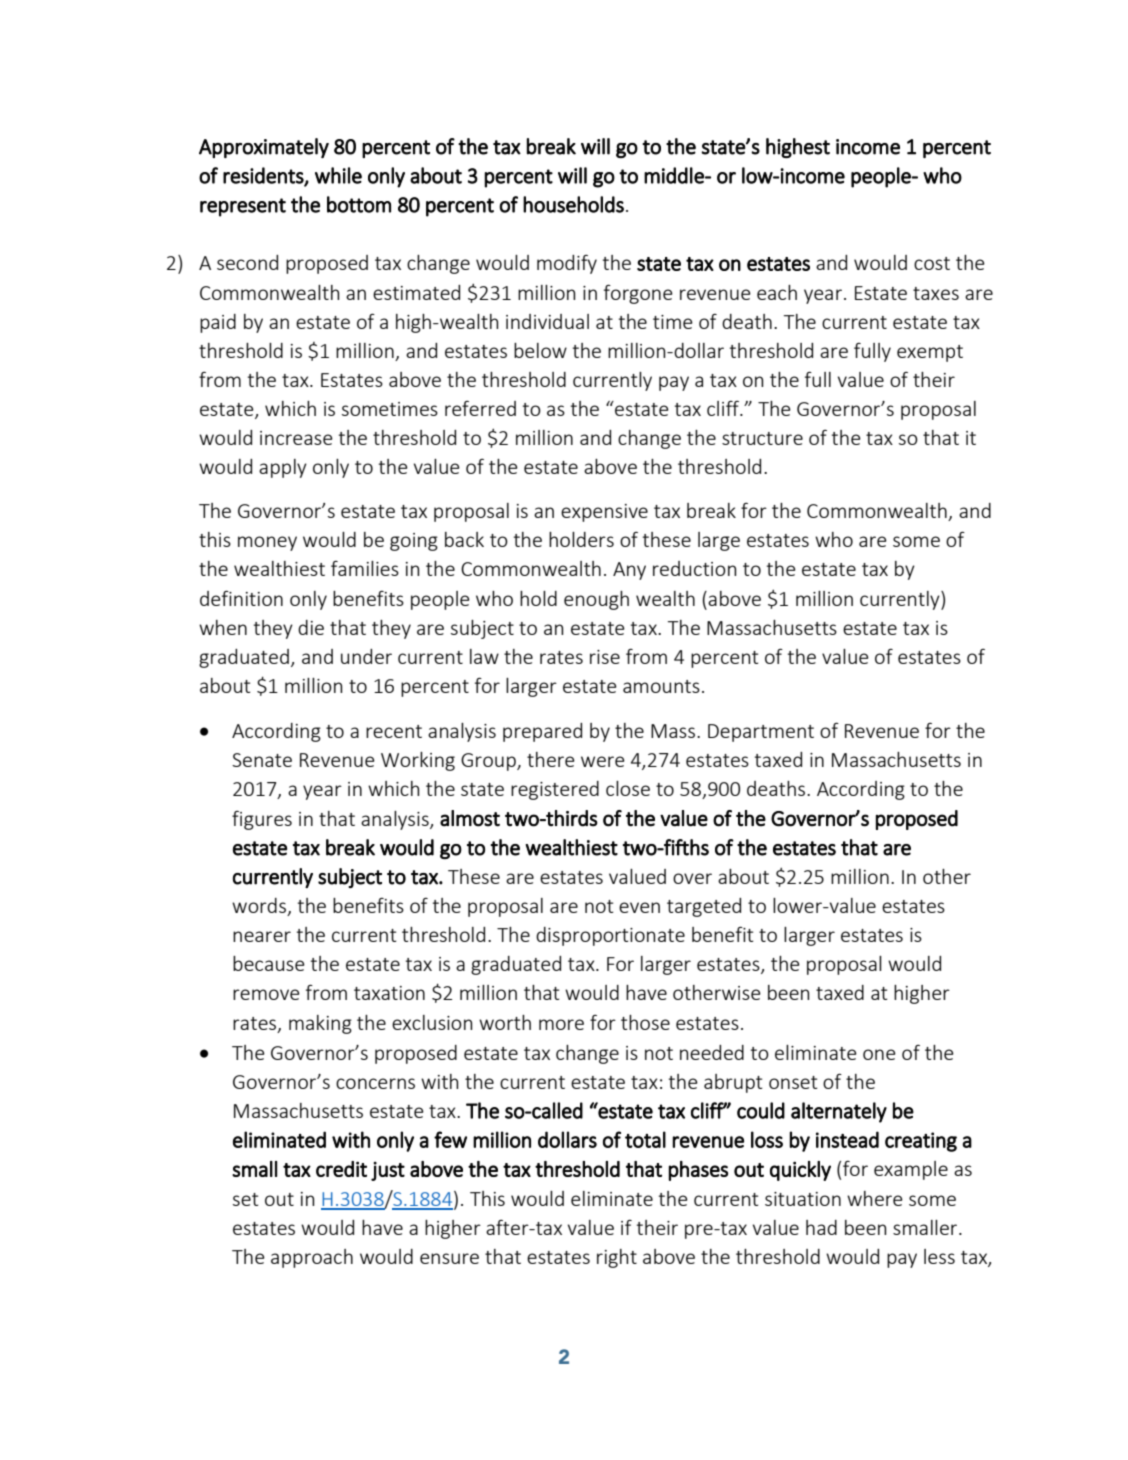 The width and height of the document is (1128, 1460). What do you see at coordinates (762, 438) in the document?
I see `structure` at bounding box center [762, 438].
